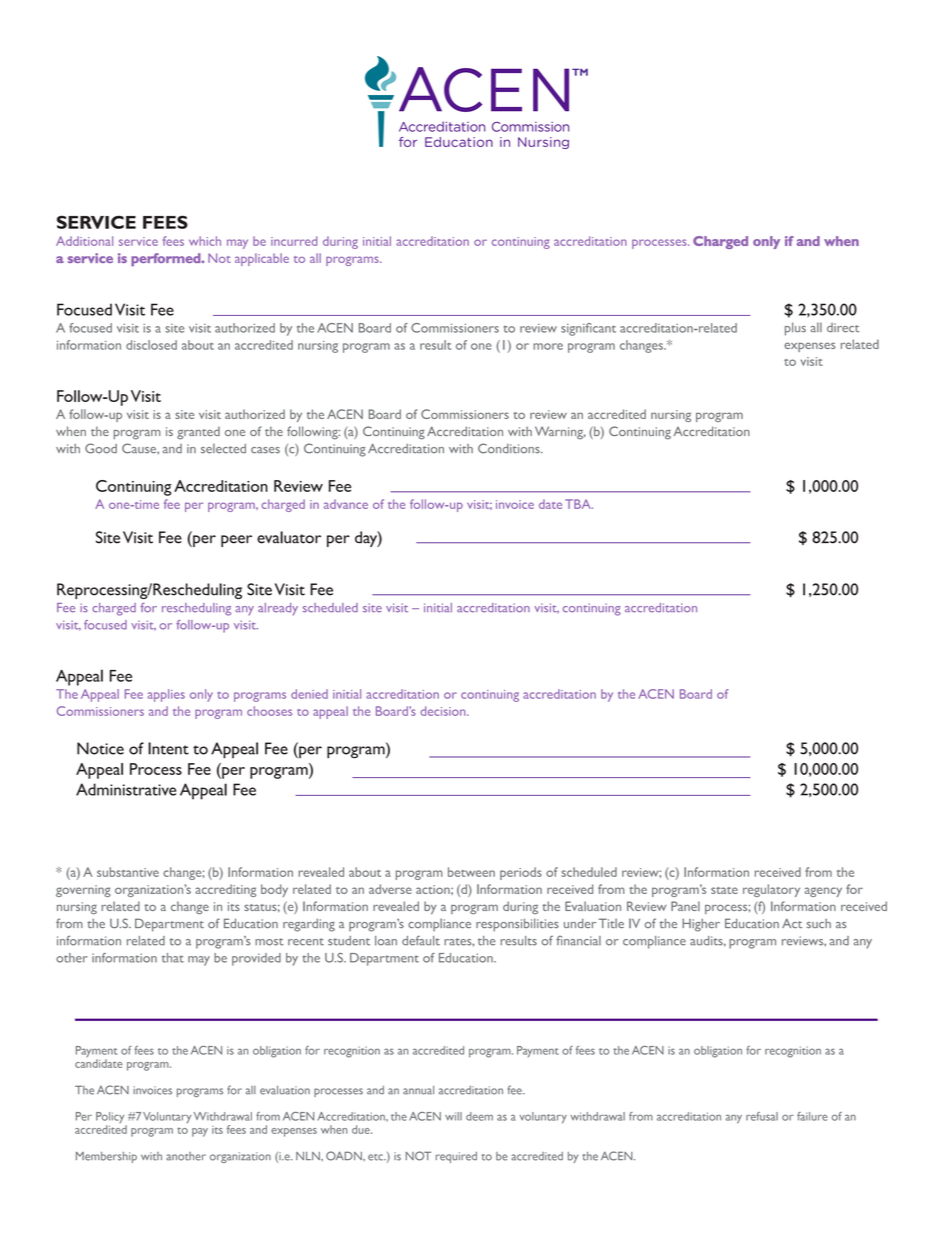 The height and width of the screenshot is (1233, 952). I want to click on refusal, so click(762, 1116).
